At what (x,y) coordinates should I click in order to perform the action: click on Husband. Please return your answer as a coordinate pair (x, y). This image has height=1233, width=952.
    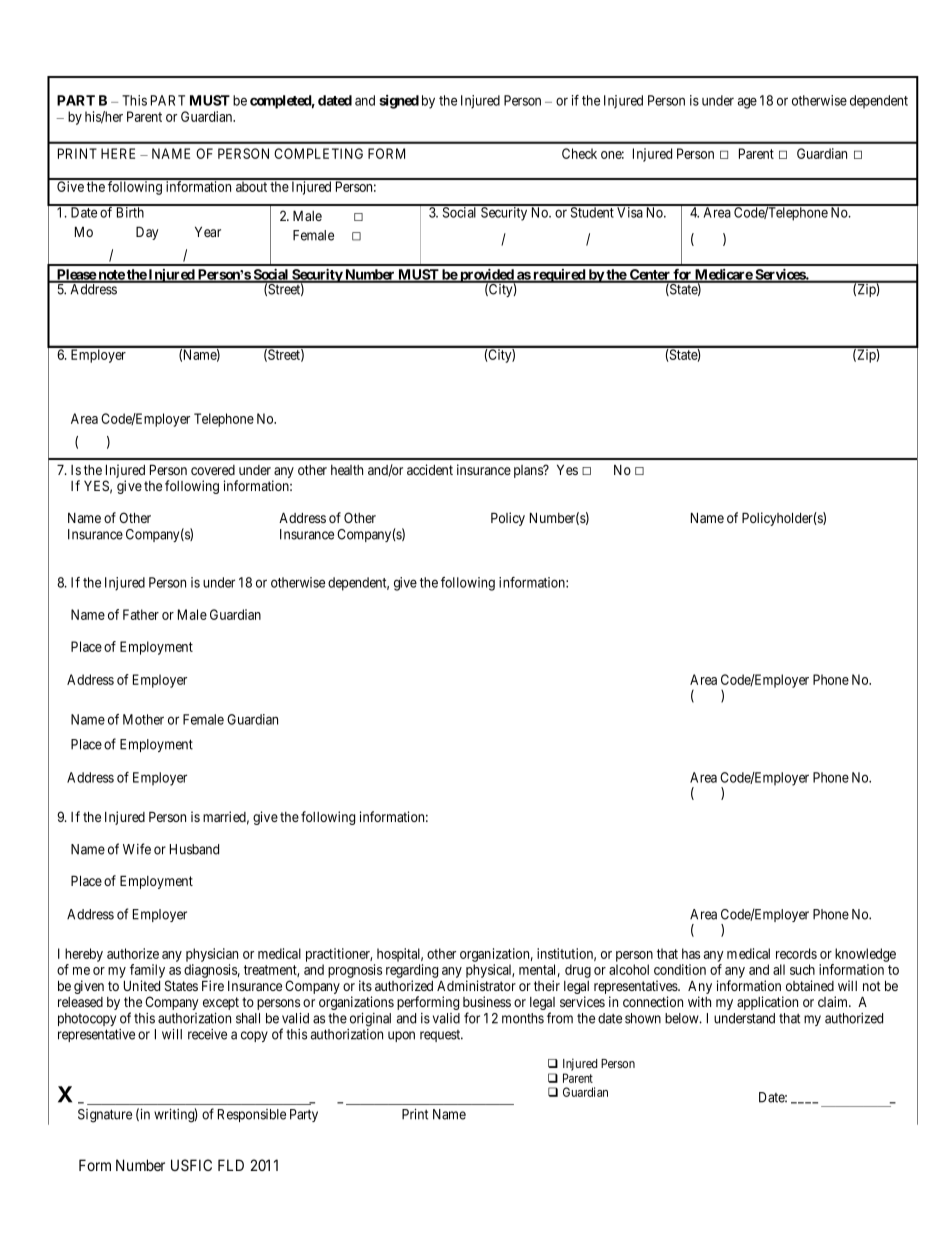
    Looking at the image, I should click on (194, 849).
